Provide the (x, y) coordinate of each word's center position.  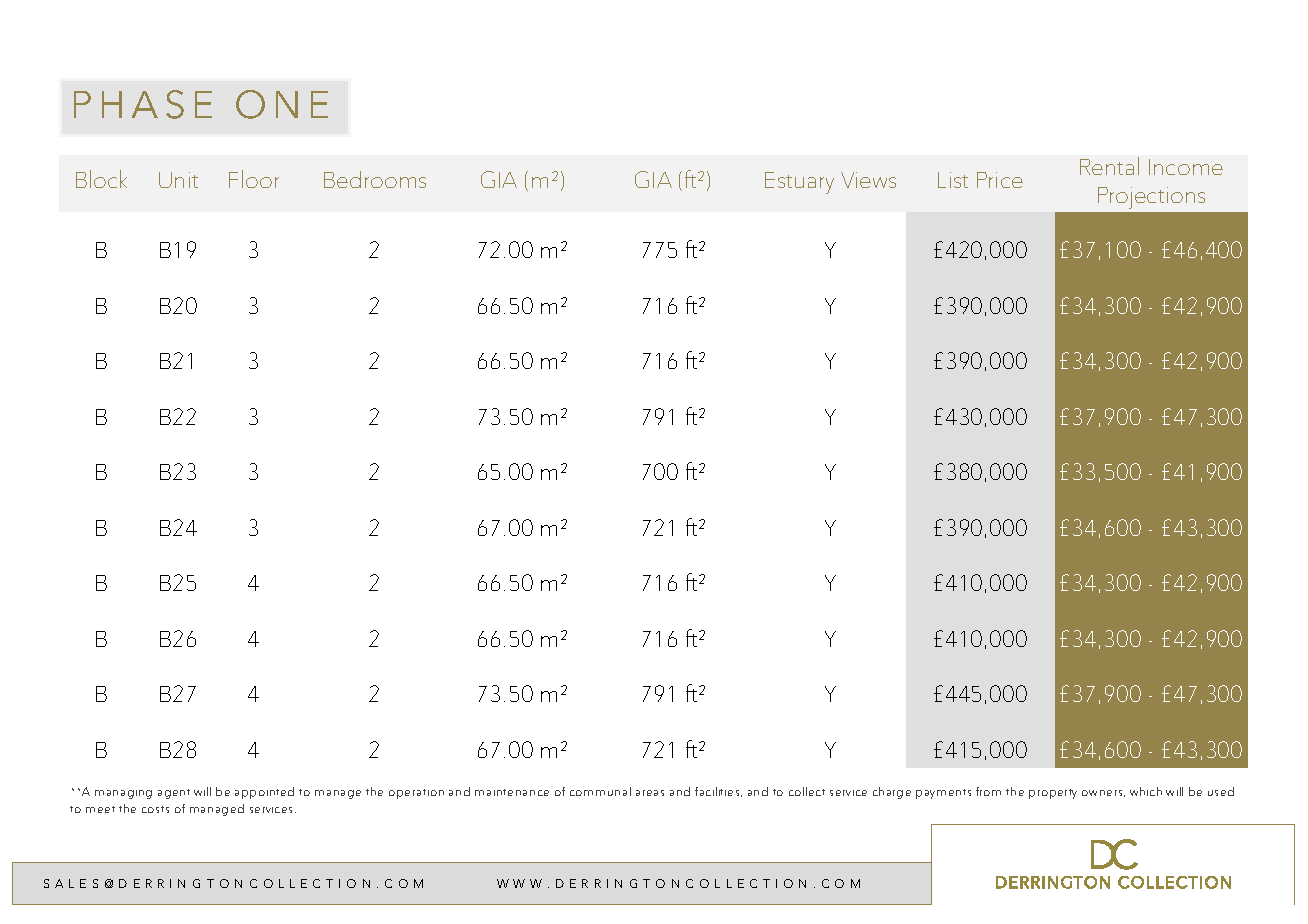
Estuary (799, 183)
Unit (178, 180)
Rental (1109, 166)
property (1053, 794)
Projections (1151, 198)
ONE (282, 104)
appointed (264, 793)
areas (650, 793)
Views (868, 180)
